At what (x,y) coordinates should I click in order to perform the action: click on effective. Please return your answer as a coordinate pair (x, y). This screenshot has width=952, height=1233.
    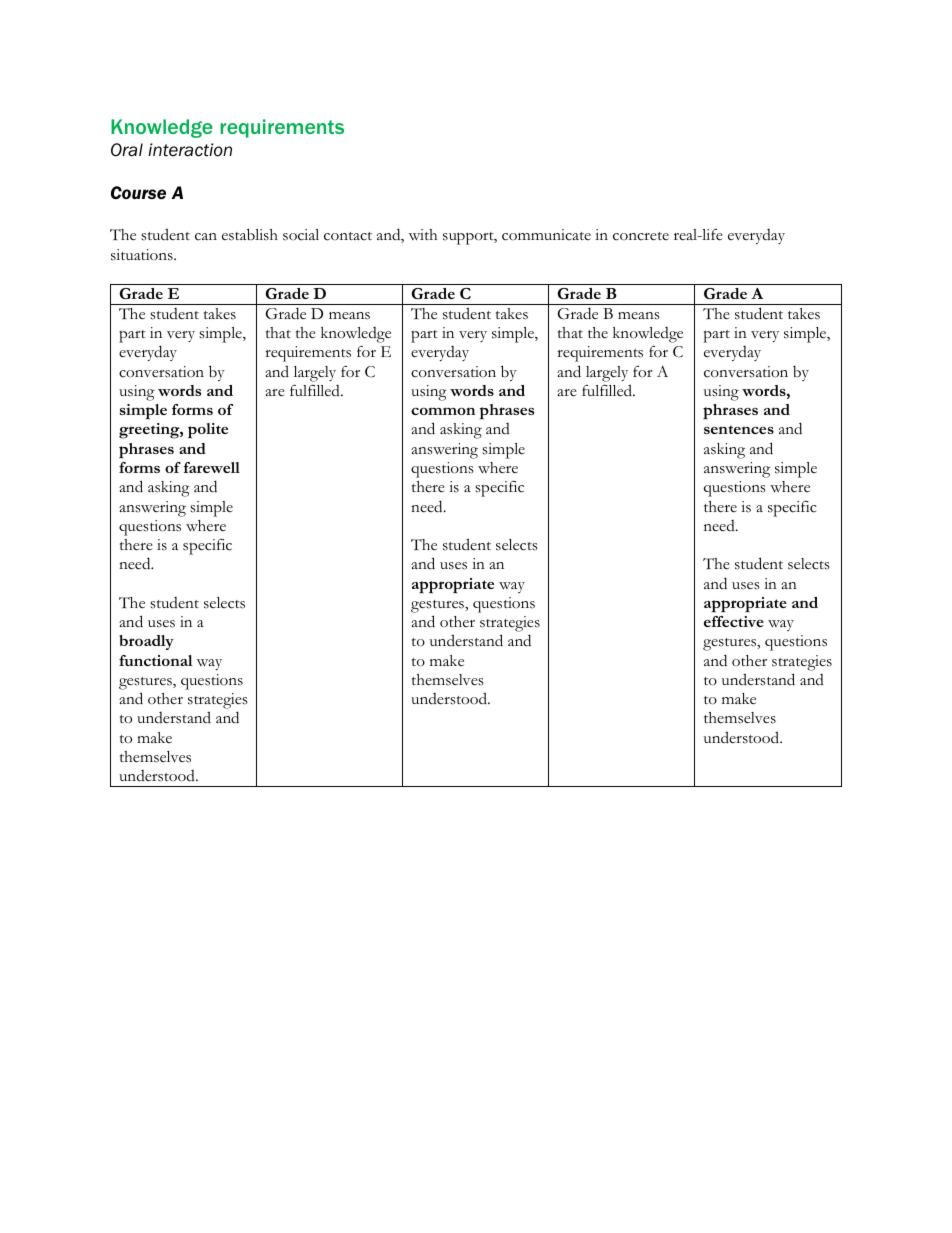
    Looking at the image, I should click on (734, 621).
